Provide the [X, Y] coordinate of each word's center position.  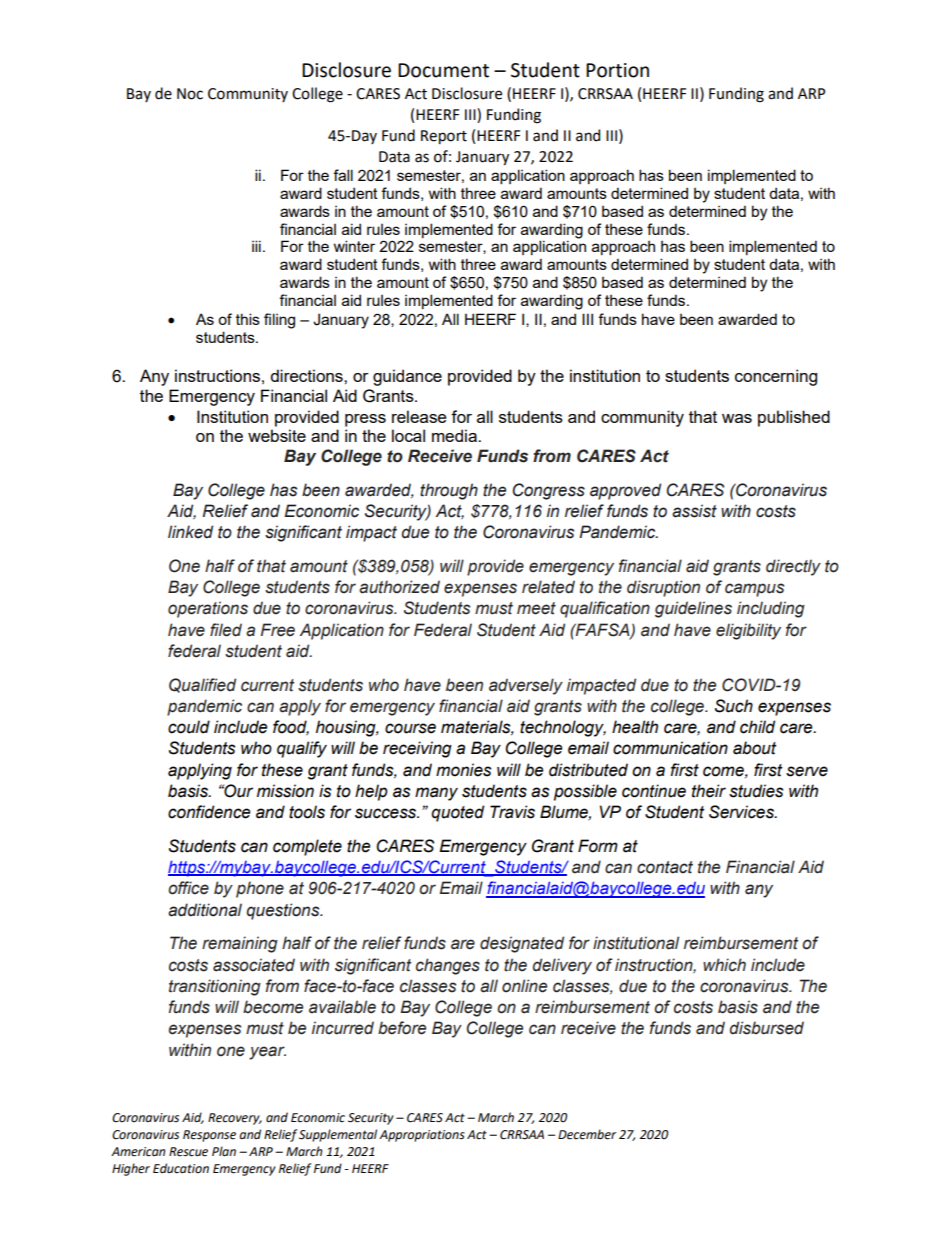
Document [443, 70]
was [737, 418]
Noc [190, 94]
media [455, 435]
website [277, 435]
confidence [209, 812]
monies [463, 770]
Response [209, 1136]
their [709, 791]
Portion [617, 70]
